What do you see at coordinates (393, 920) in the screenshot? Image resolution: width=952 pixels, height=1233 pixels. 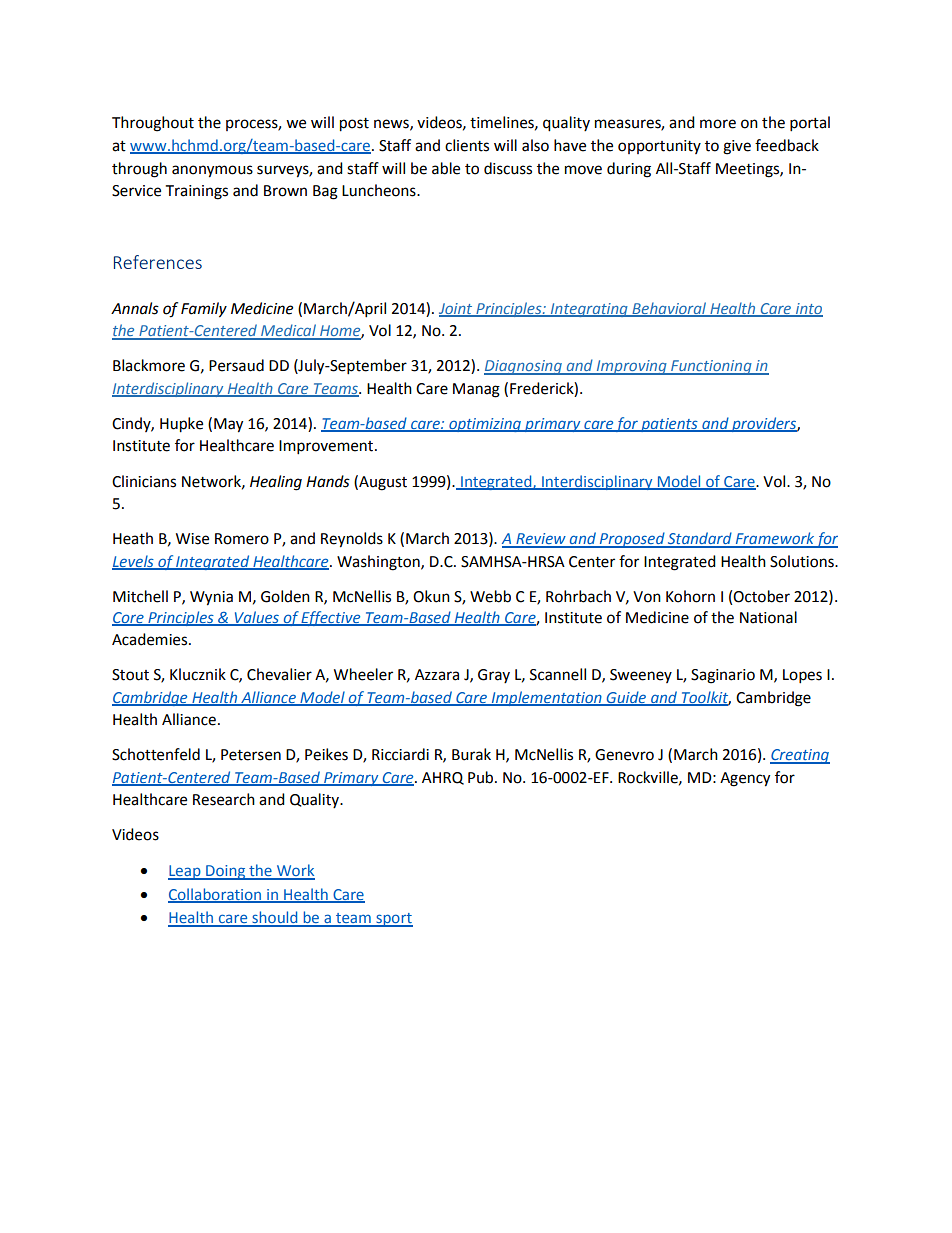 I see `sport` at bounding box center [393, 920].
